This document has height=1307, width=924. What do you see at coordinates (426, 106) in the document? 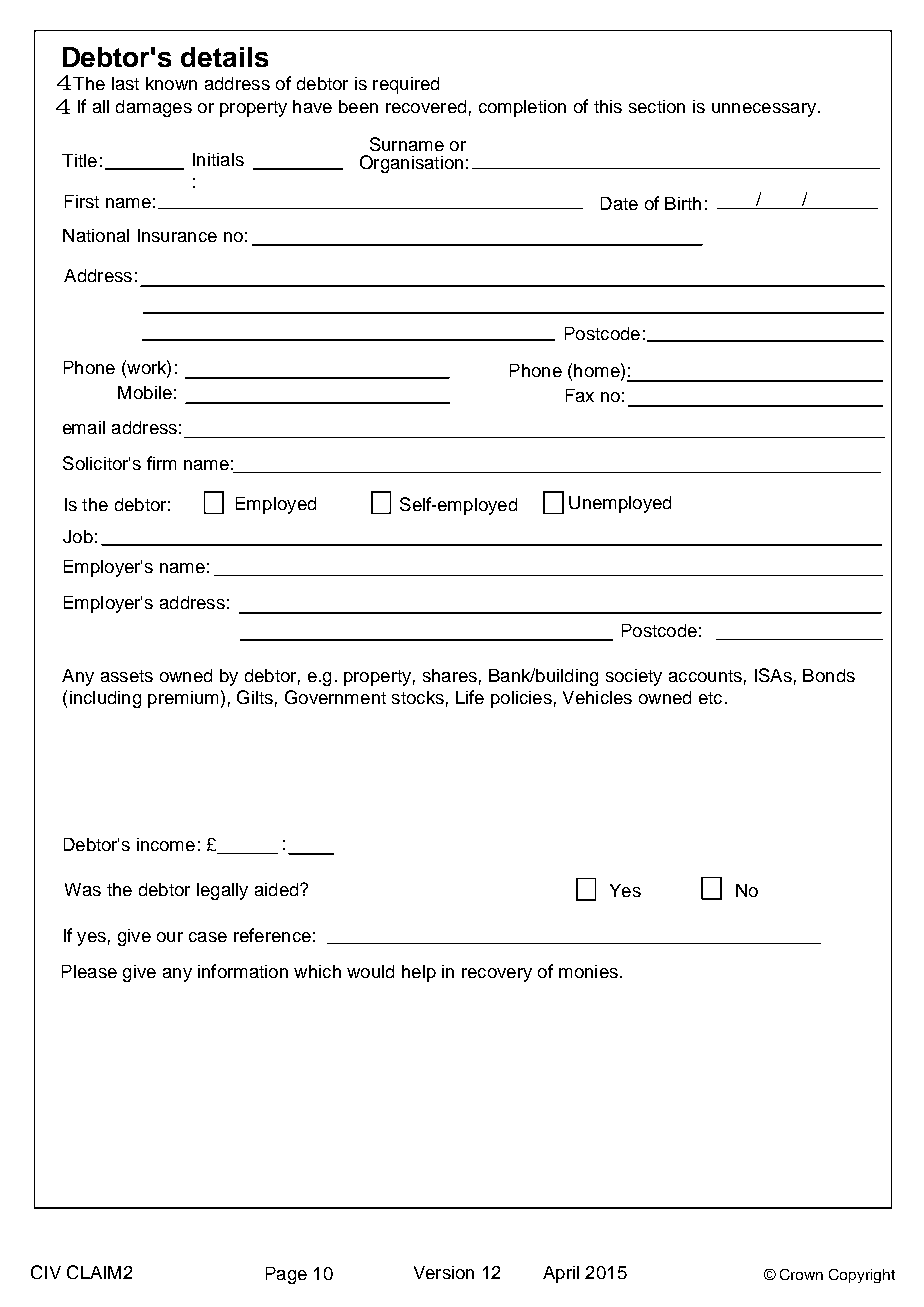
I see `recovered` at bounding box center [426, 106].
